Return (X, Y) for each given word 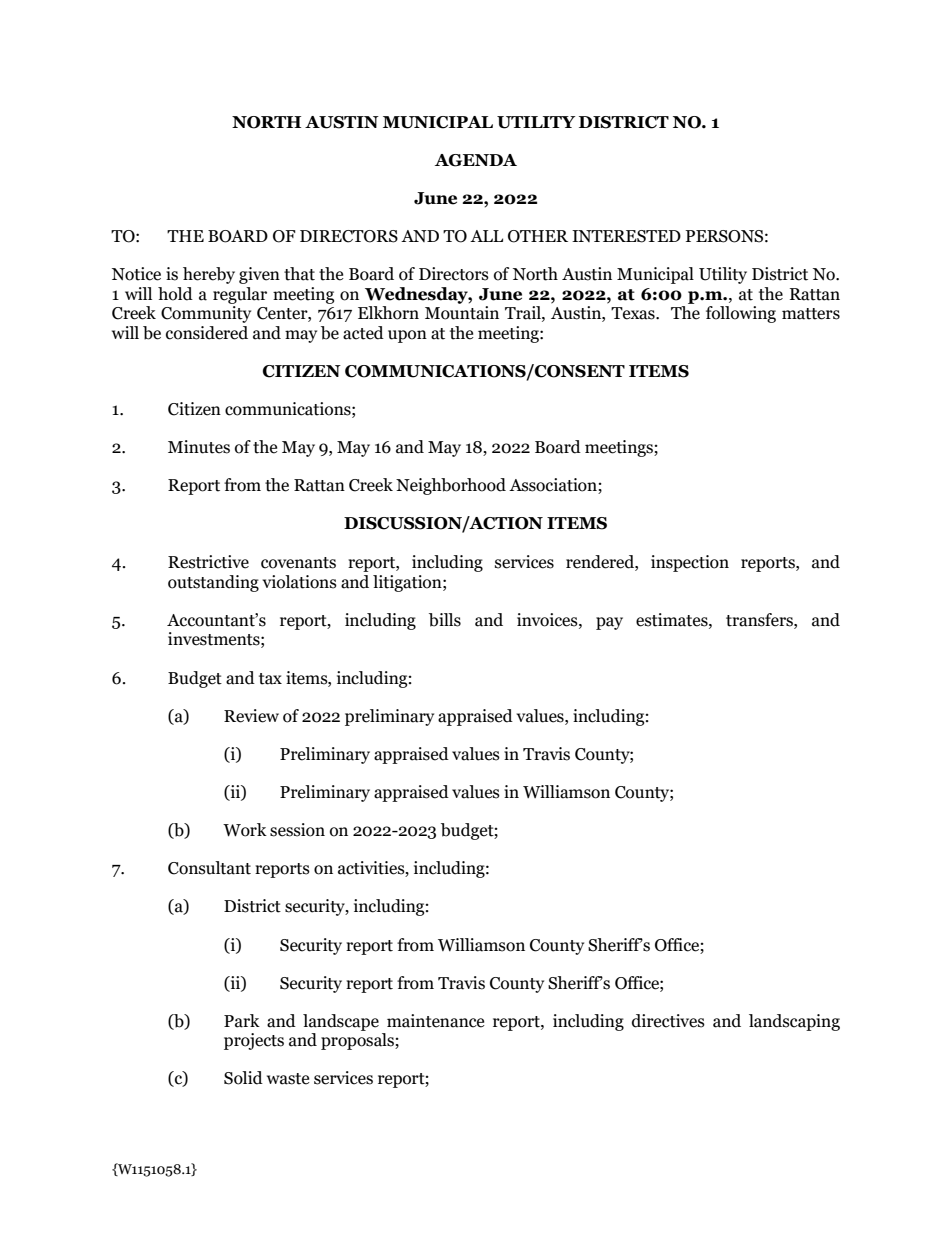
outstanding (213, 583)
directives (668, 1021)
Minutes (199, 447)
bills (445, 620)
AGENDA (476, 160)
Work (245, 830)
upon (407, 336)
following (741, 314)
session (297, 830)
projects (254, 1041)
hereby (209, 275)
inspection (690, 563)
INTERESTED (626, 236)
